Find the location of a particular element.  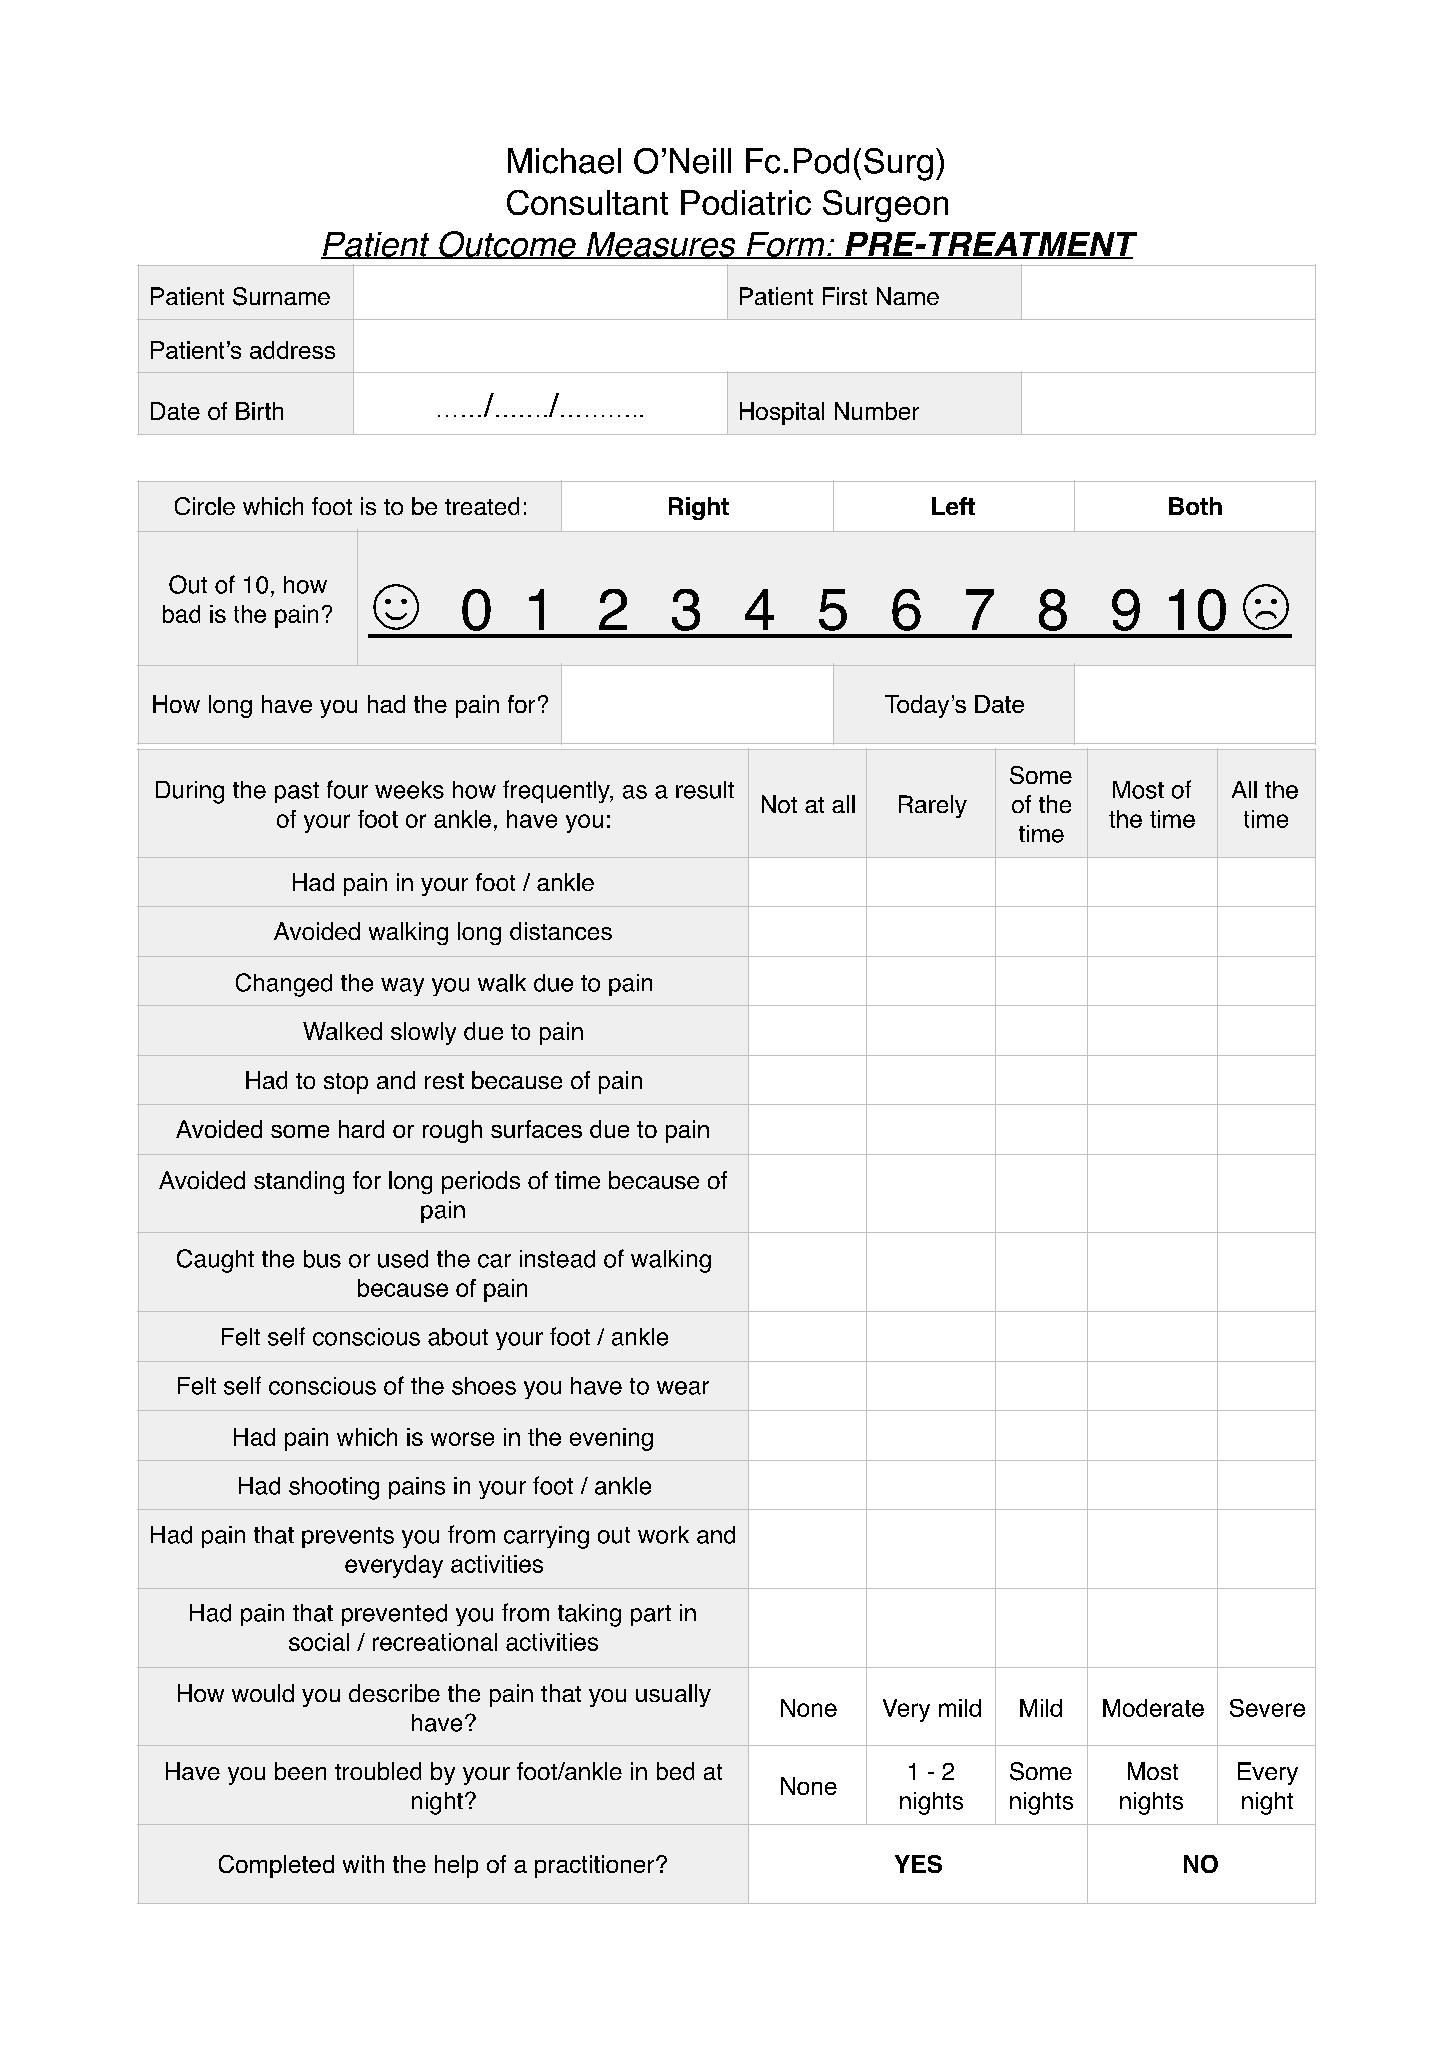

been is located at coordinates (300, 1771).
